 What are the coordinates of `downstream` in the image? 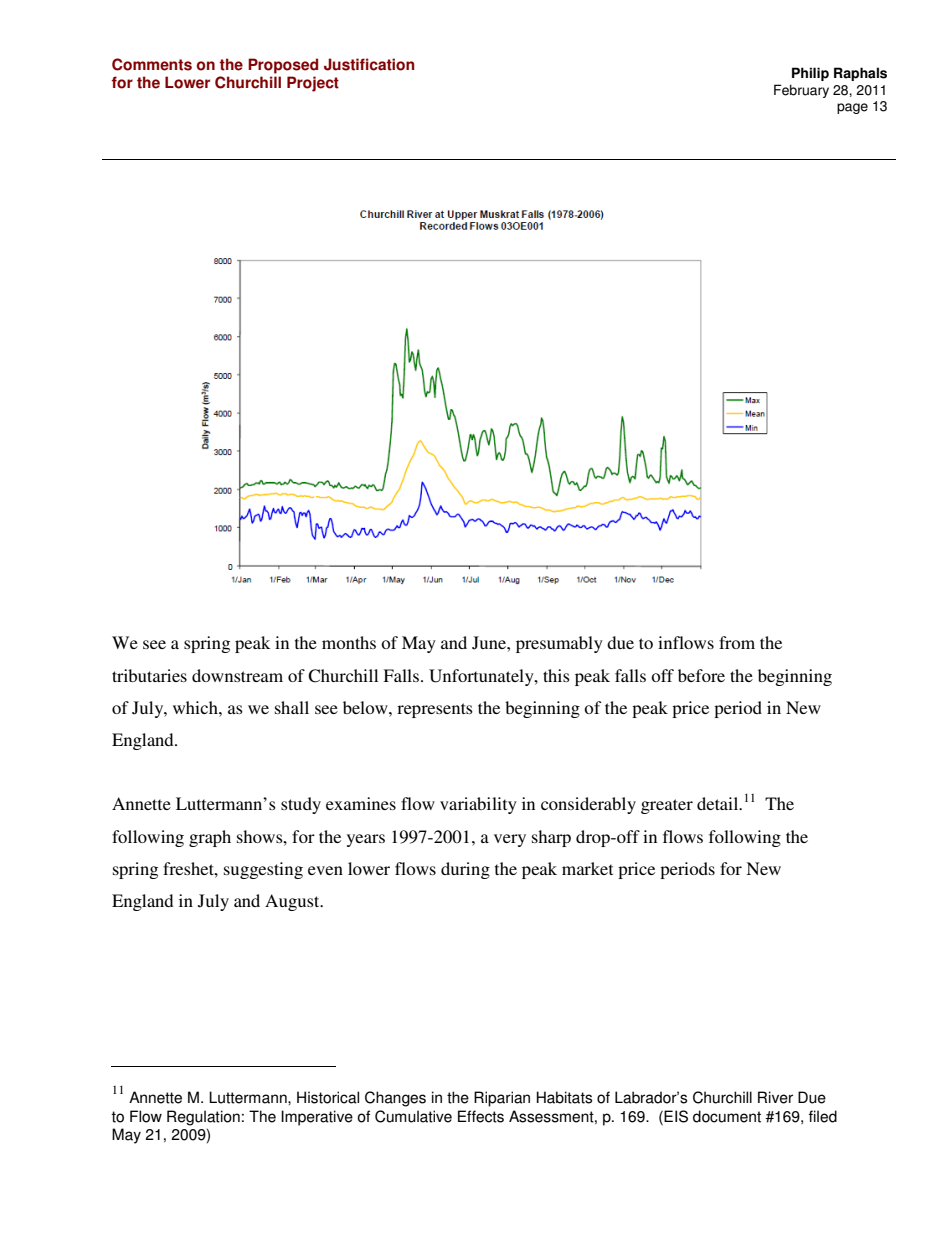 It's located at (237, 675).
